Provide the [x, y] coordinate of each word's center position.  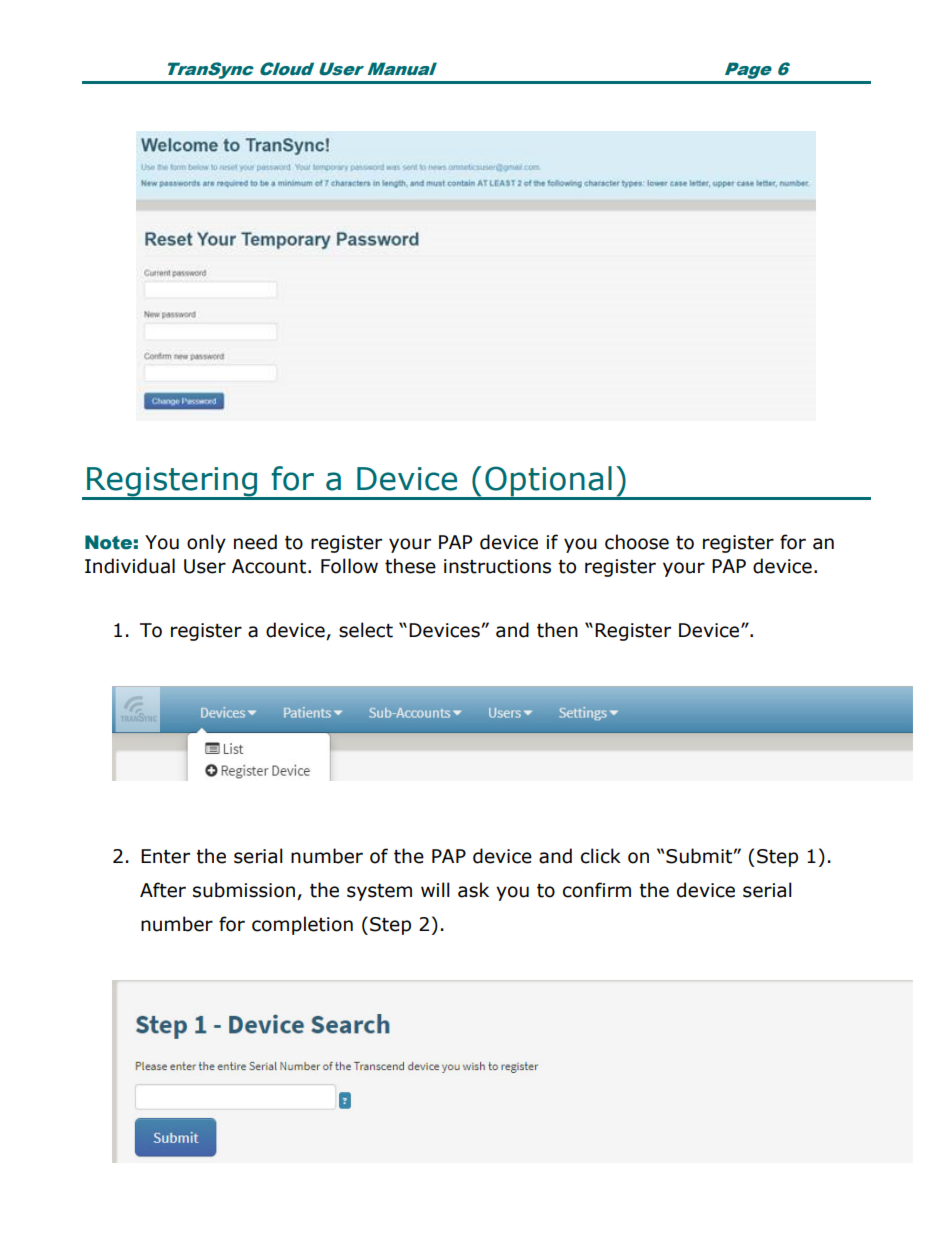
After [163, 890]
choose [637, 542]
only [206, 543]
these [410, 566]
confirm [597, 890]
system [379, 892]
